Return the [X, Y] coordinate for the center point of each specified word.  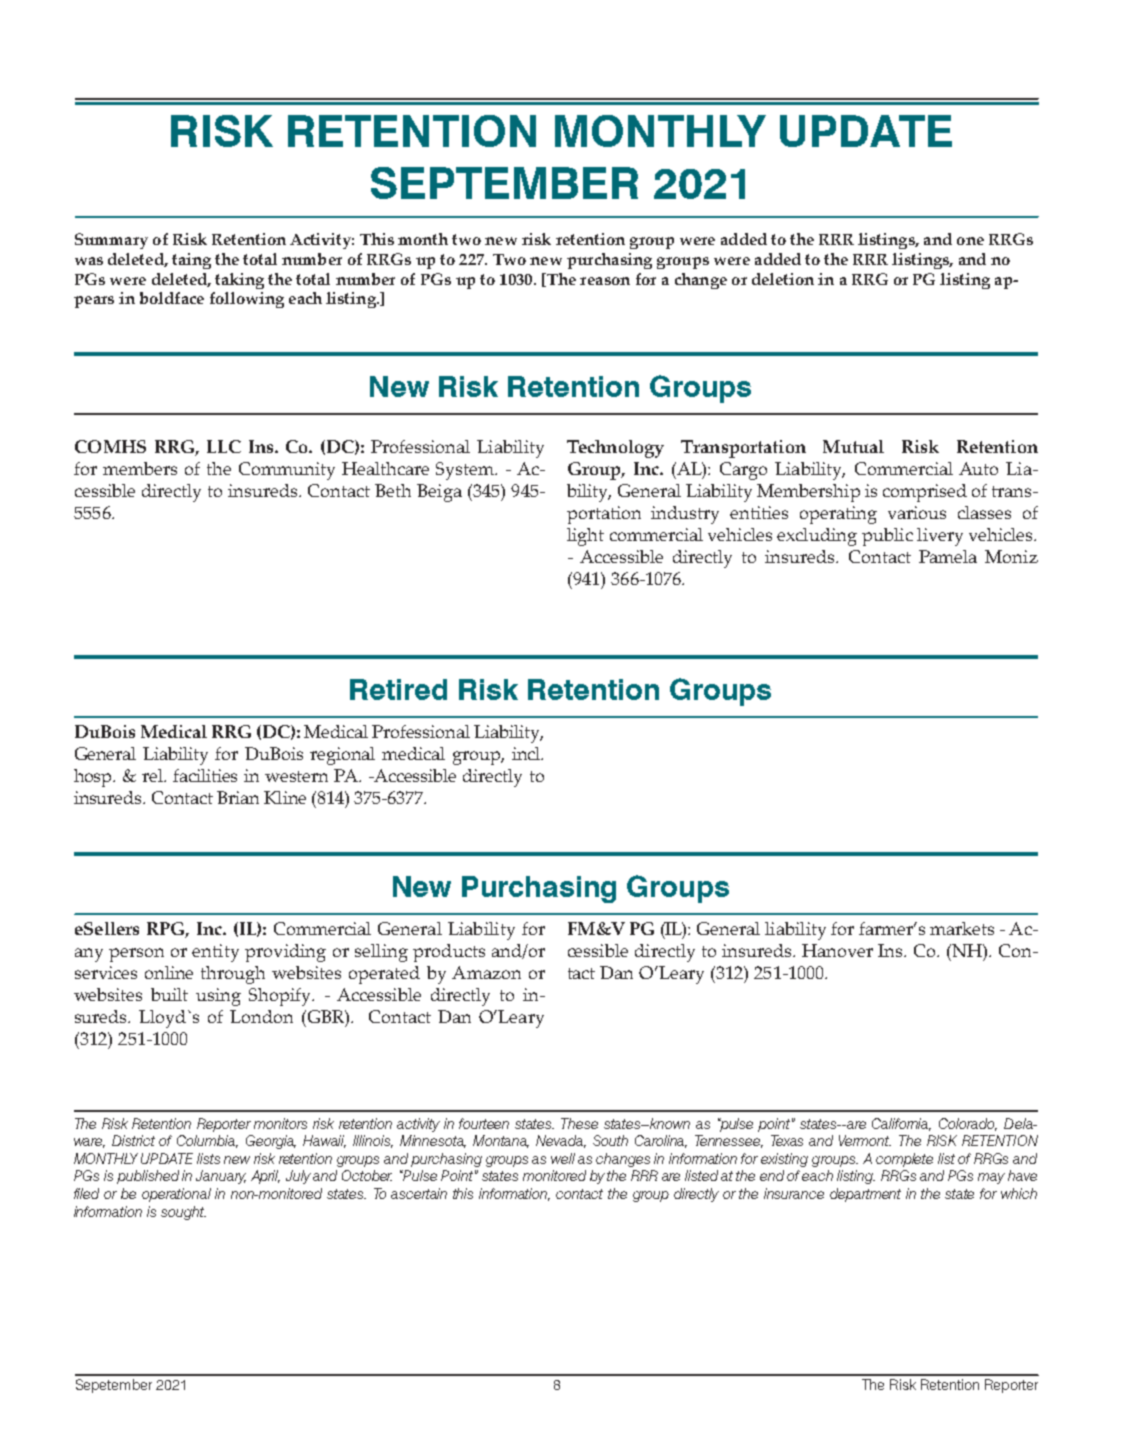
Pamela [948, 556]
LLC [224, 446]
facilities [205, 775]
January [221, 1177]
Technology [615, 449]
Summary [111, 241]
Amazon [486, 972]
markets [962, 928]
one [970, 241]
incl [527, 753]
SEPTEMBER [504, 183]
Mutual [853, 446]
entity [215, 953]
